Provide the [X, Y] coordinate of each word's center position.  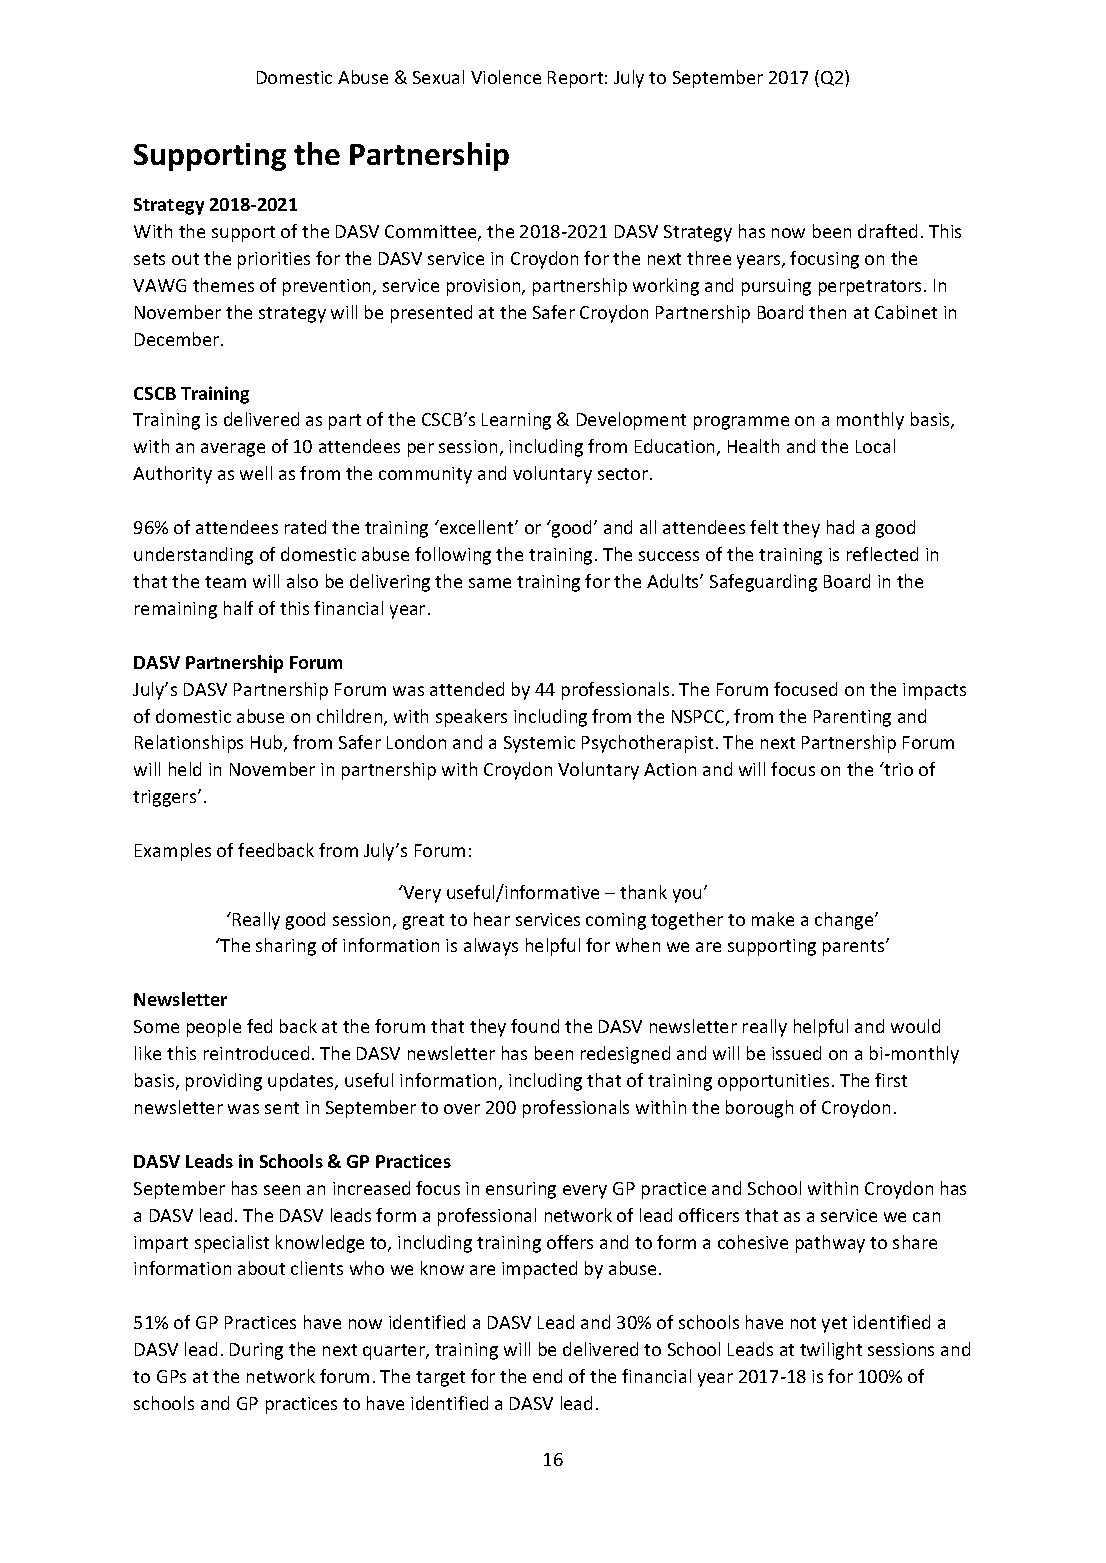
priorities [274, 260]
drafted [887, 231]
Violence [506, 77]
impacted [539, 1270]
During [256, 1351]
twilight [831, 1351]
